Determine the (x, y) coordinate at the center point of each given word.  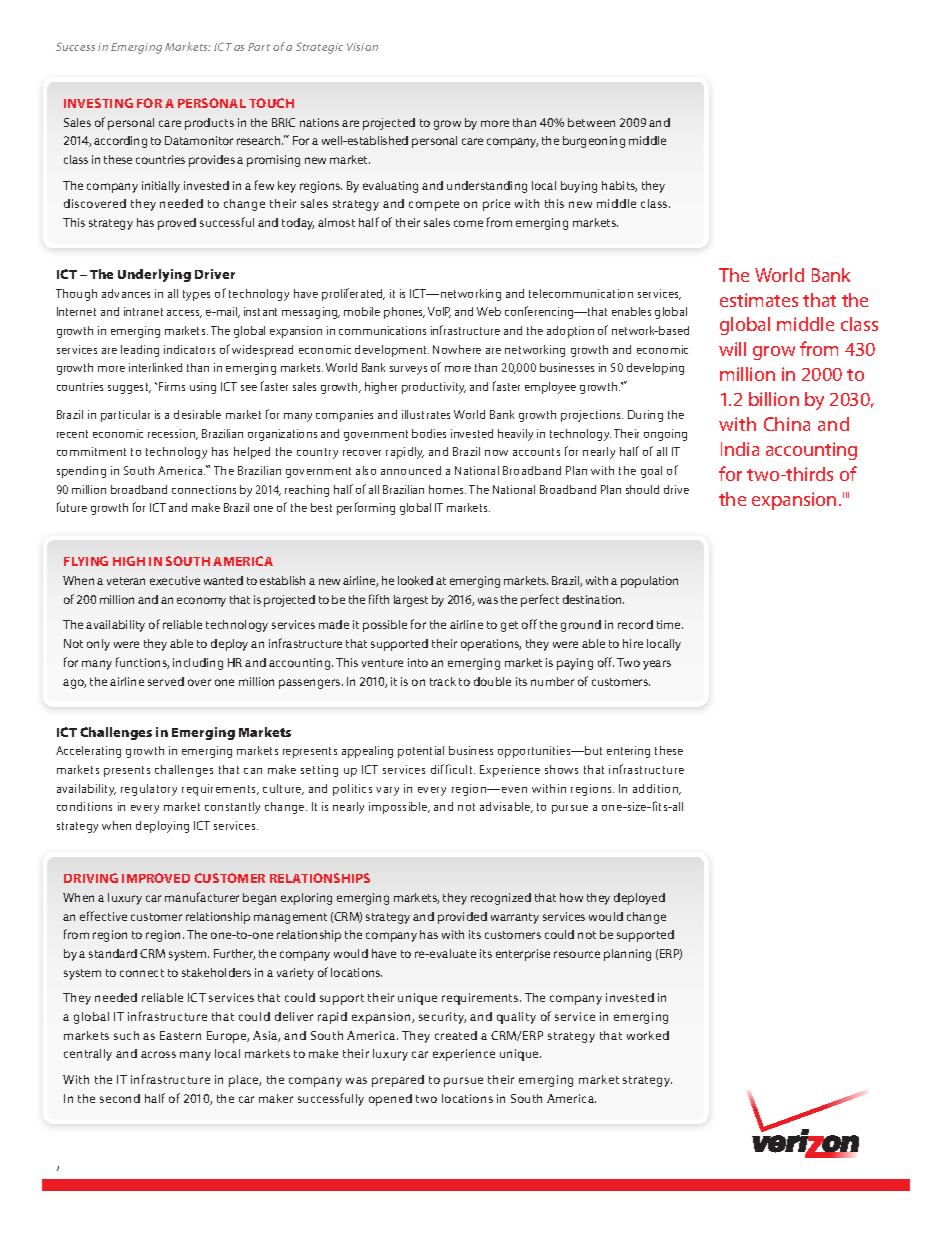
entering (628, 752)
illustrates (426, 414)
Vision (362, 47)
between (591, 122)
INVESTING (98, 103)
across (158, 1054)
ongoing (665, 435)
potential (421, 752)
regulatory (149, 790)
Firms (172, 386)
